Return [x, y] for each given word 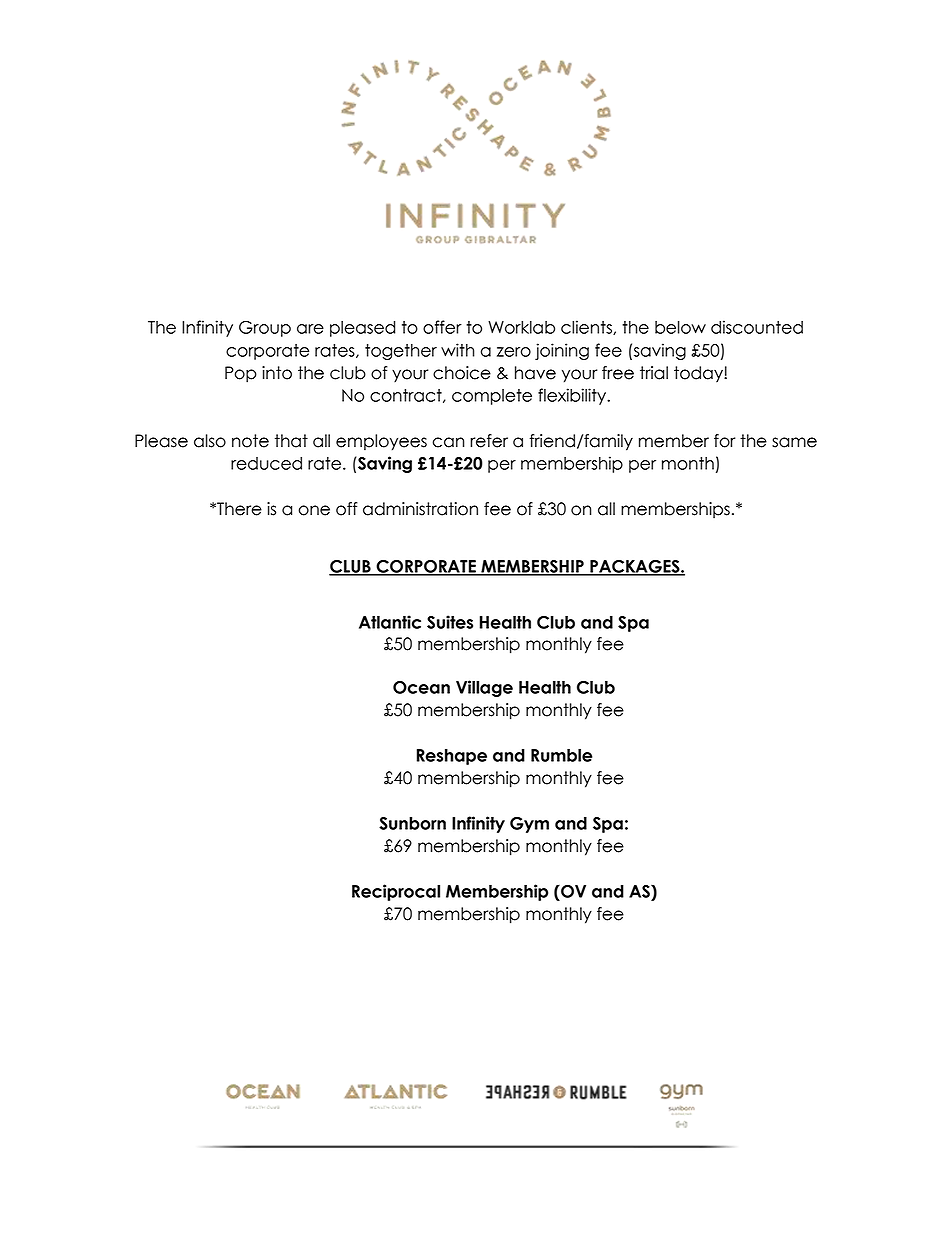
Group [265, 329]
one [314, 510]
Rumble [561, 755]
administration [420, 509]
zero [514, 352]
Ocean [421, 687]
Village [484, 688]
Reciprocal [396, 892]
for [725, 441]
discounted [757, 327]
